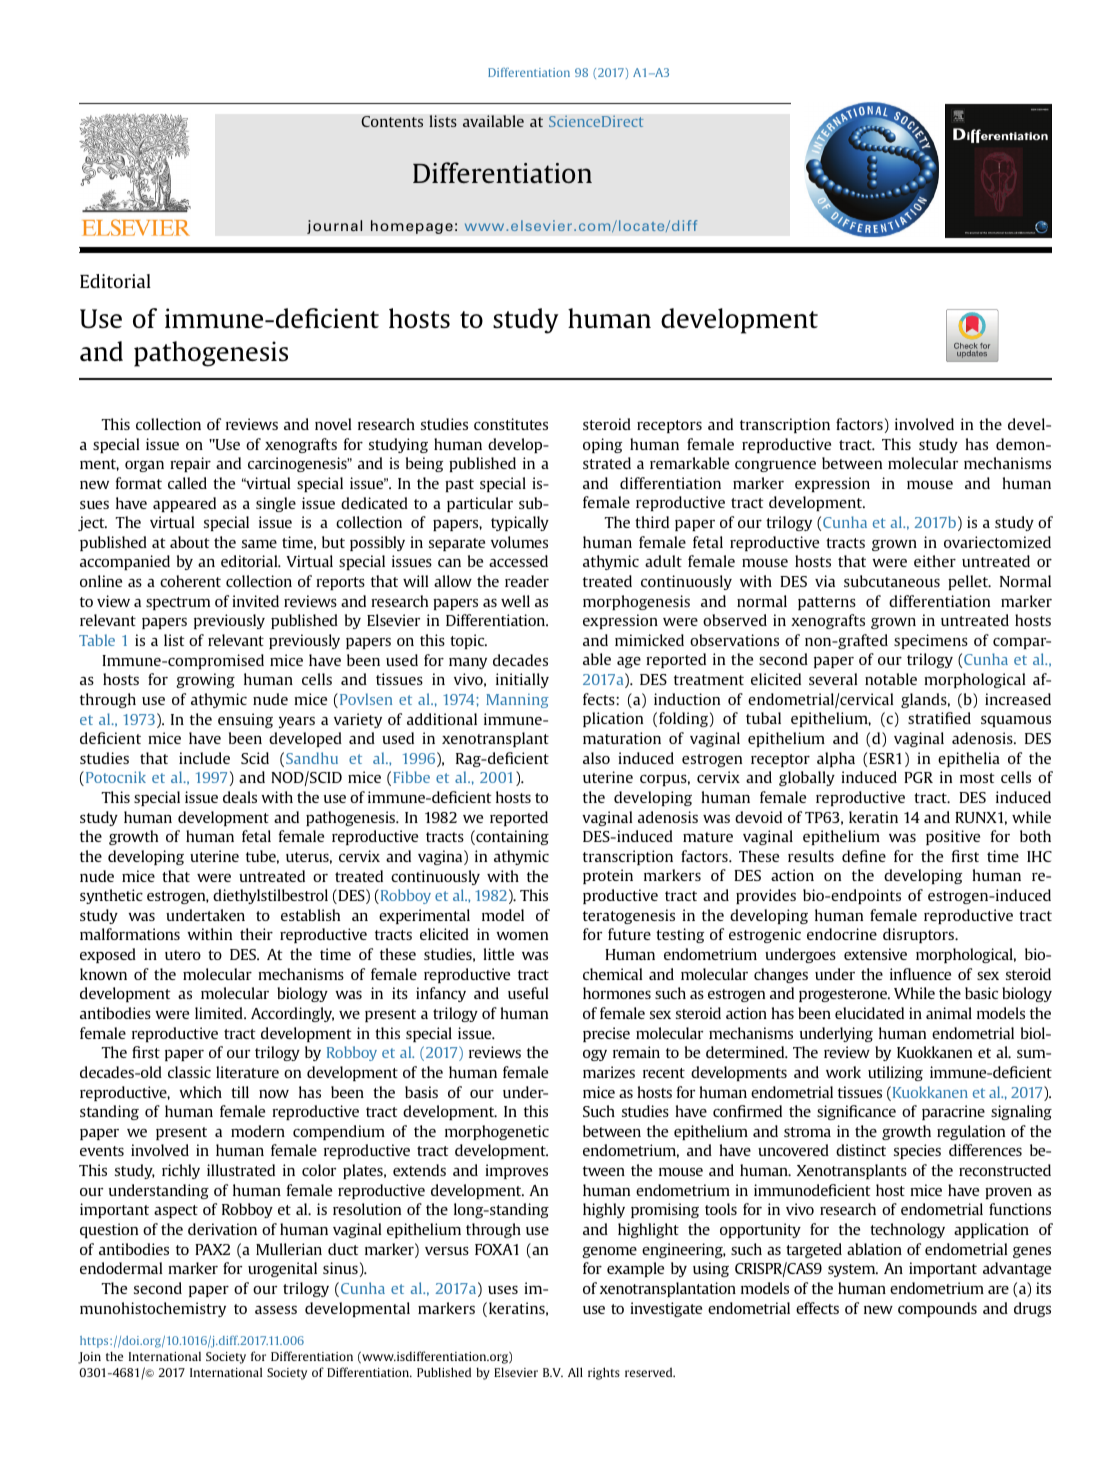  Describe the element at coordinates (997, 542) in the image. I see `ovariectomized` at that location.
